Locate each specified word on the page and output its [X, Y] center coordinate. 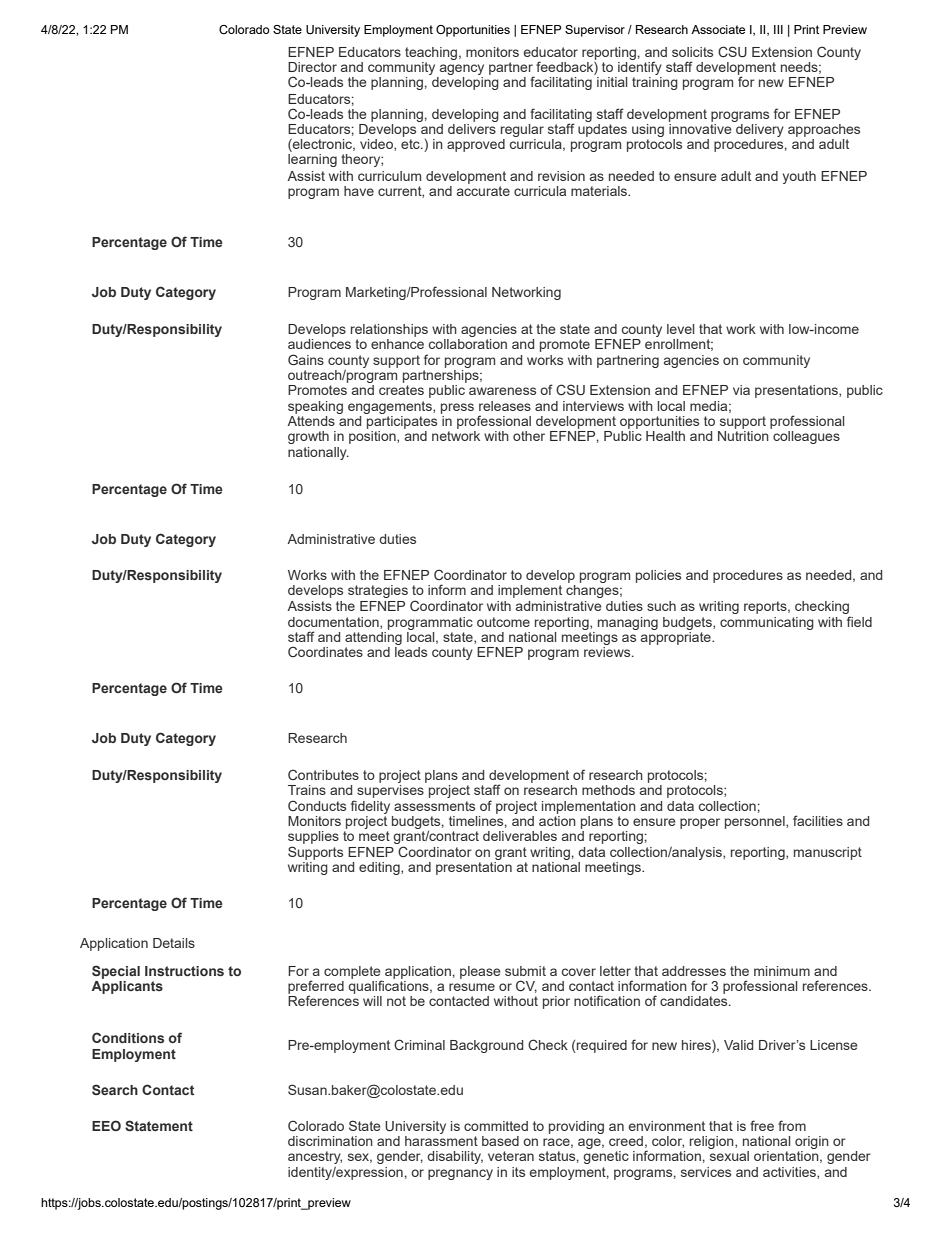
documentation [334, 623]
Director [312, 67]
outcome [503, 622]
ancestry [315, 1157]
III [778, 29]
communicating [767, 623]
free [762, 1125]
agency [462, 69]
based [500, 1141]
